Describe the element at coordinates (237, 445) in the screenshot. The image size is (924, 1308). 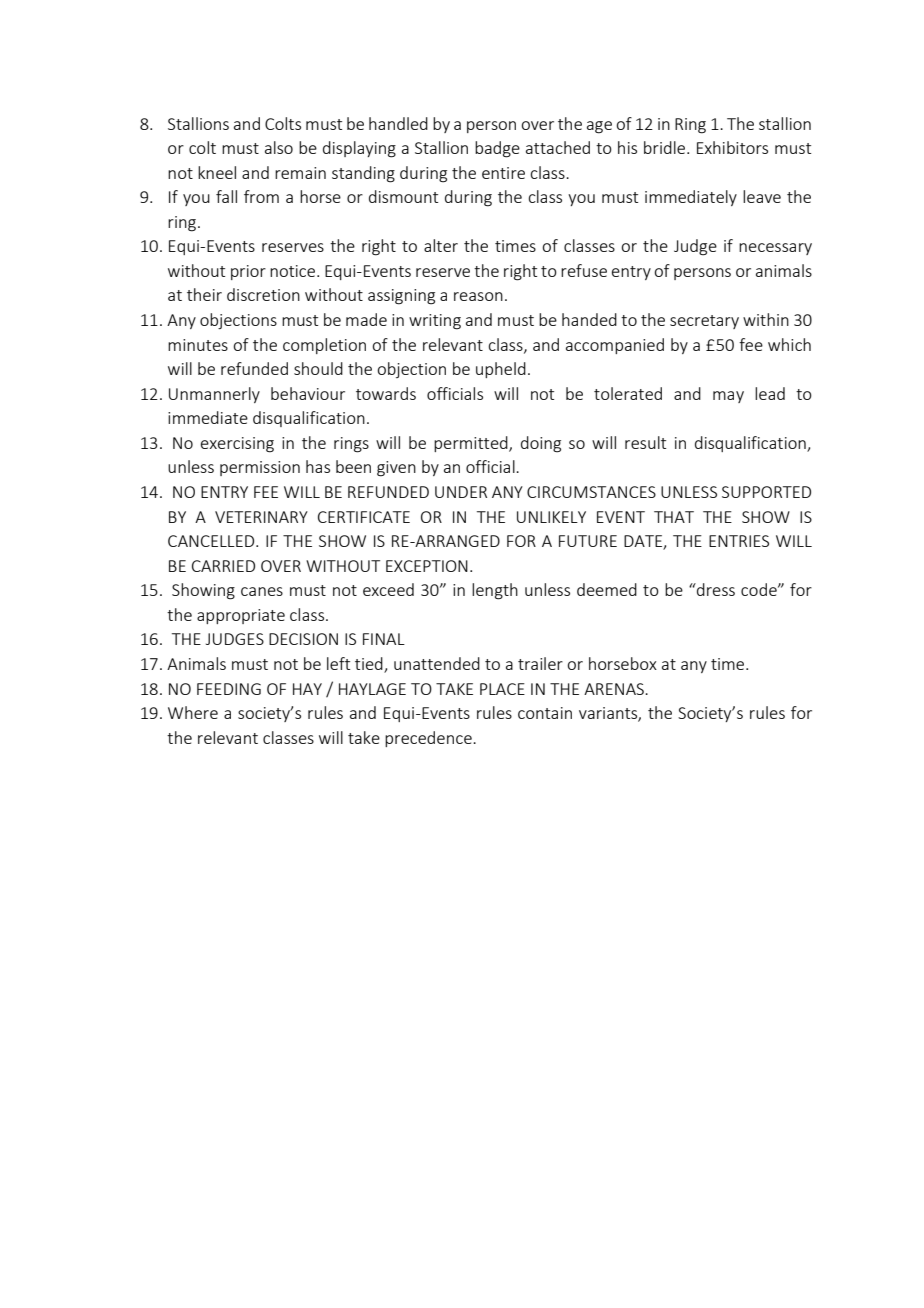
I see `exercising` at that location.
